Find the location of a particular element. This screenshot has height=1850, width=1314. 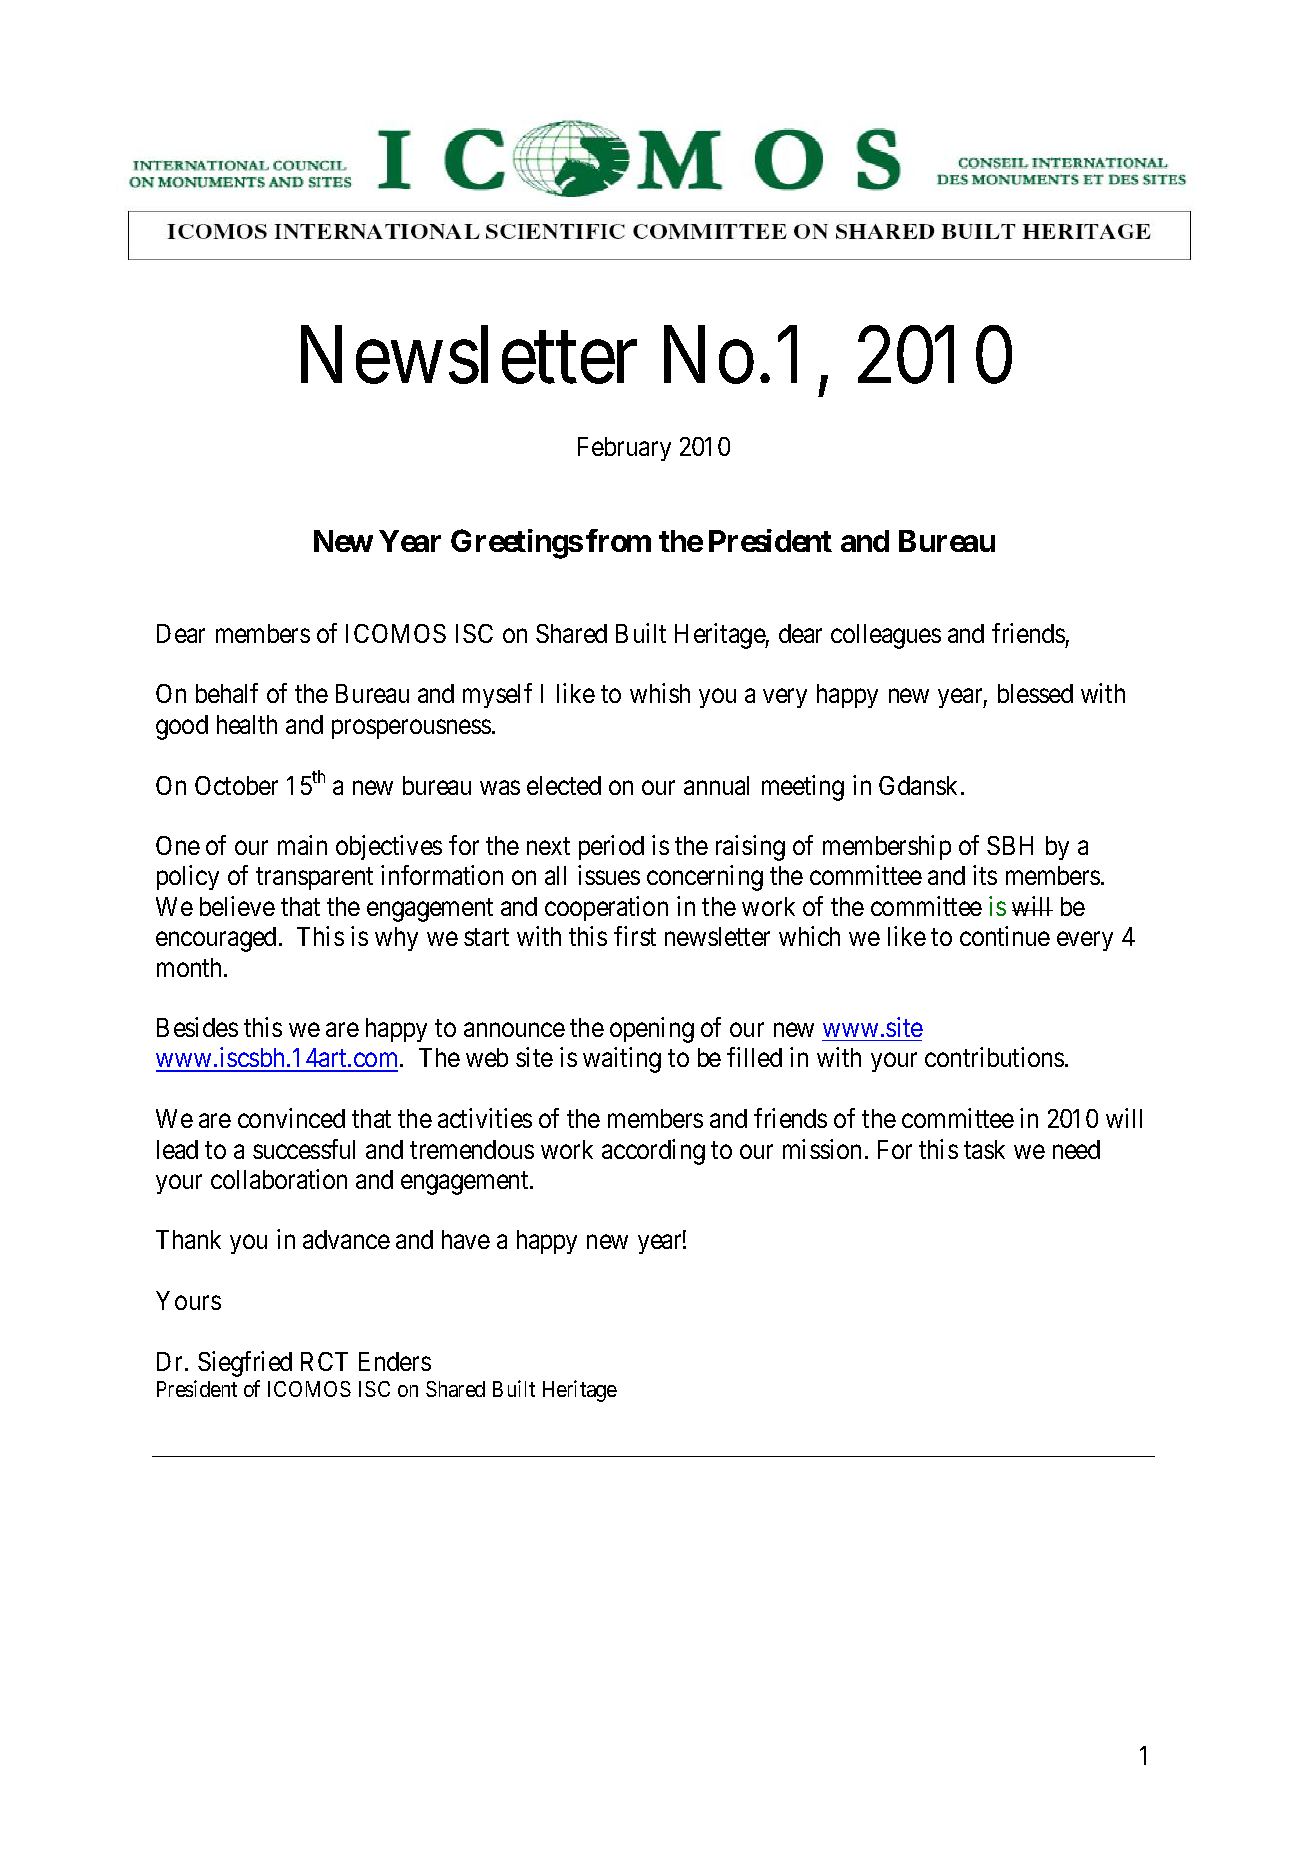

from is located at coordinates (618, 540).
